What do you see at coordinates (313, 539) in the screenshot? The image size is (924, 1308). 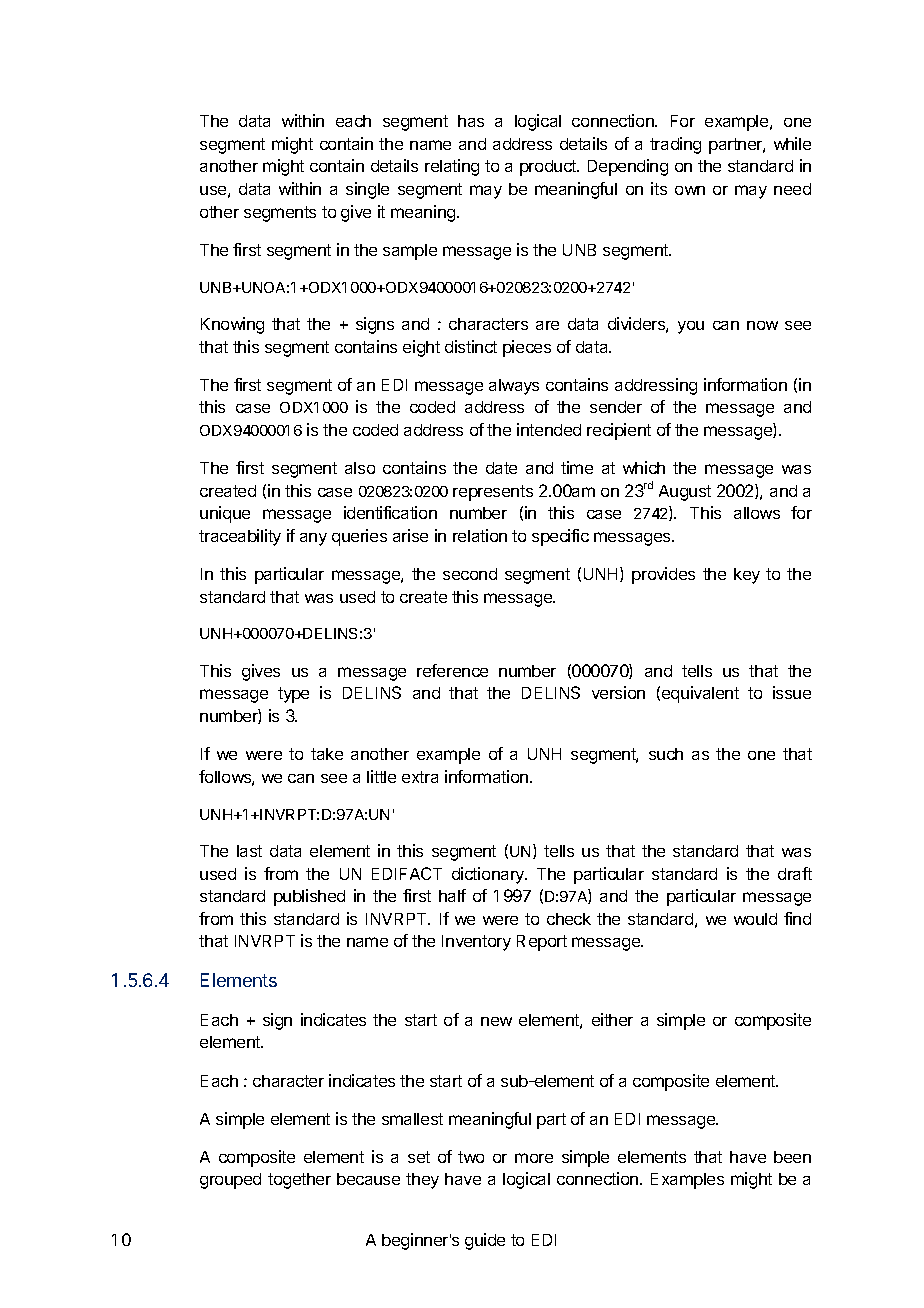 I see `any` at bounding box center [313, 539].
